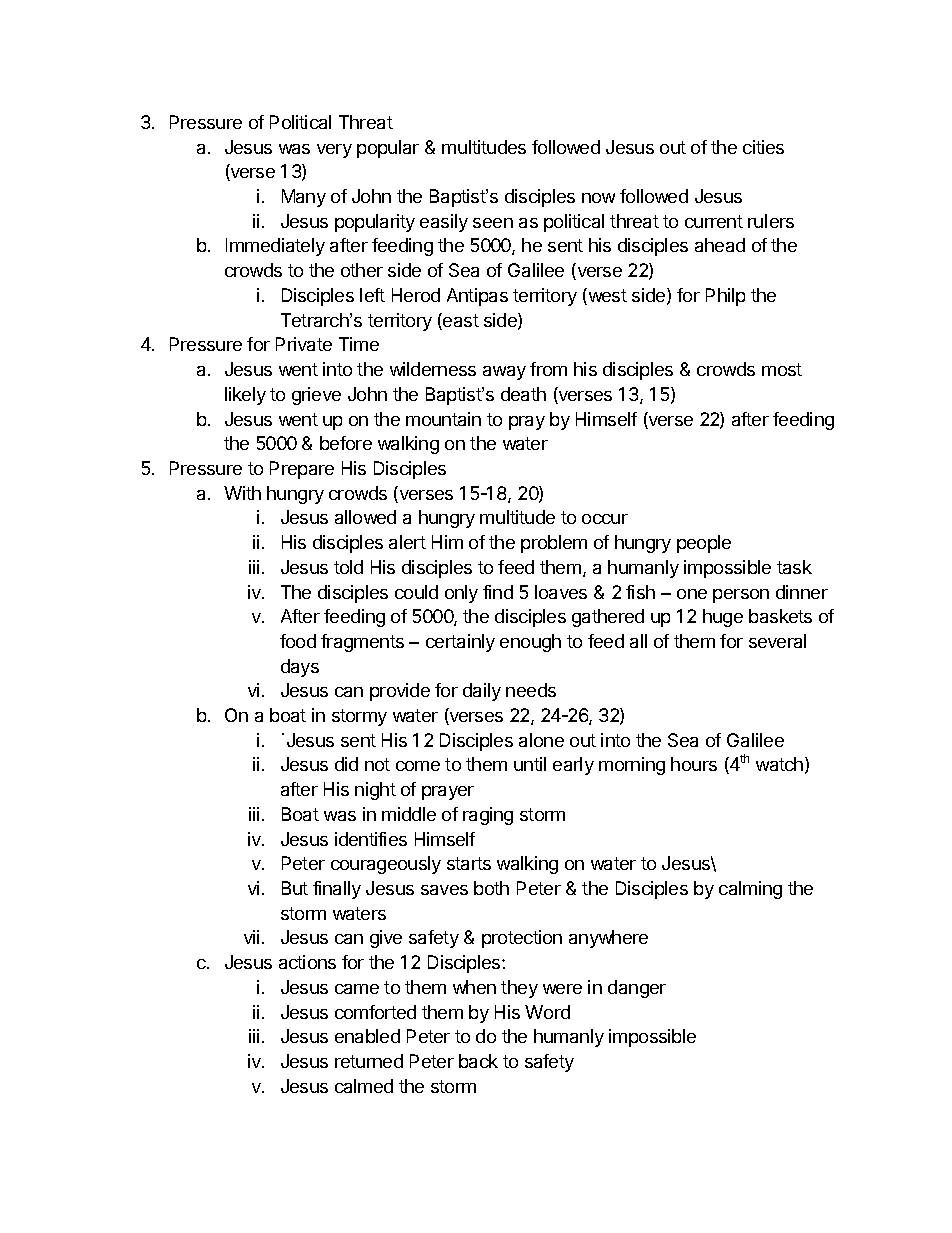  What do you see at coordinates (694, 764) in the document?
I see `hours` at bounding box center [694, 764].
